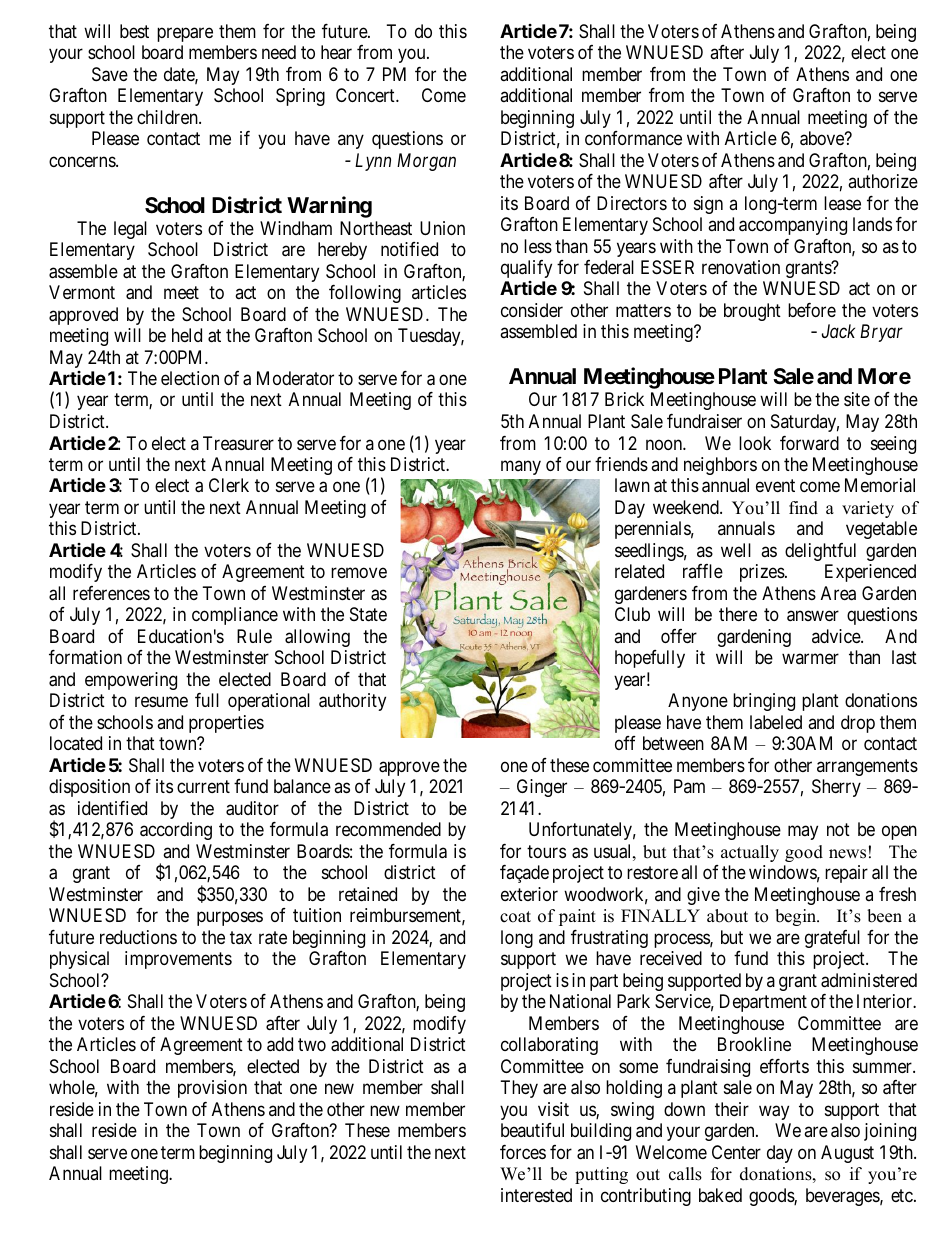 The height and width of the screenshot is (1233, 952). What do you see at coordinates (523, 1152) in the screenshot?
I see `forces` at bounding box center [523, 1152].
